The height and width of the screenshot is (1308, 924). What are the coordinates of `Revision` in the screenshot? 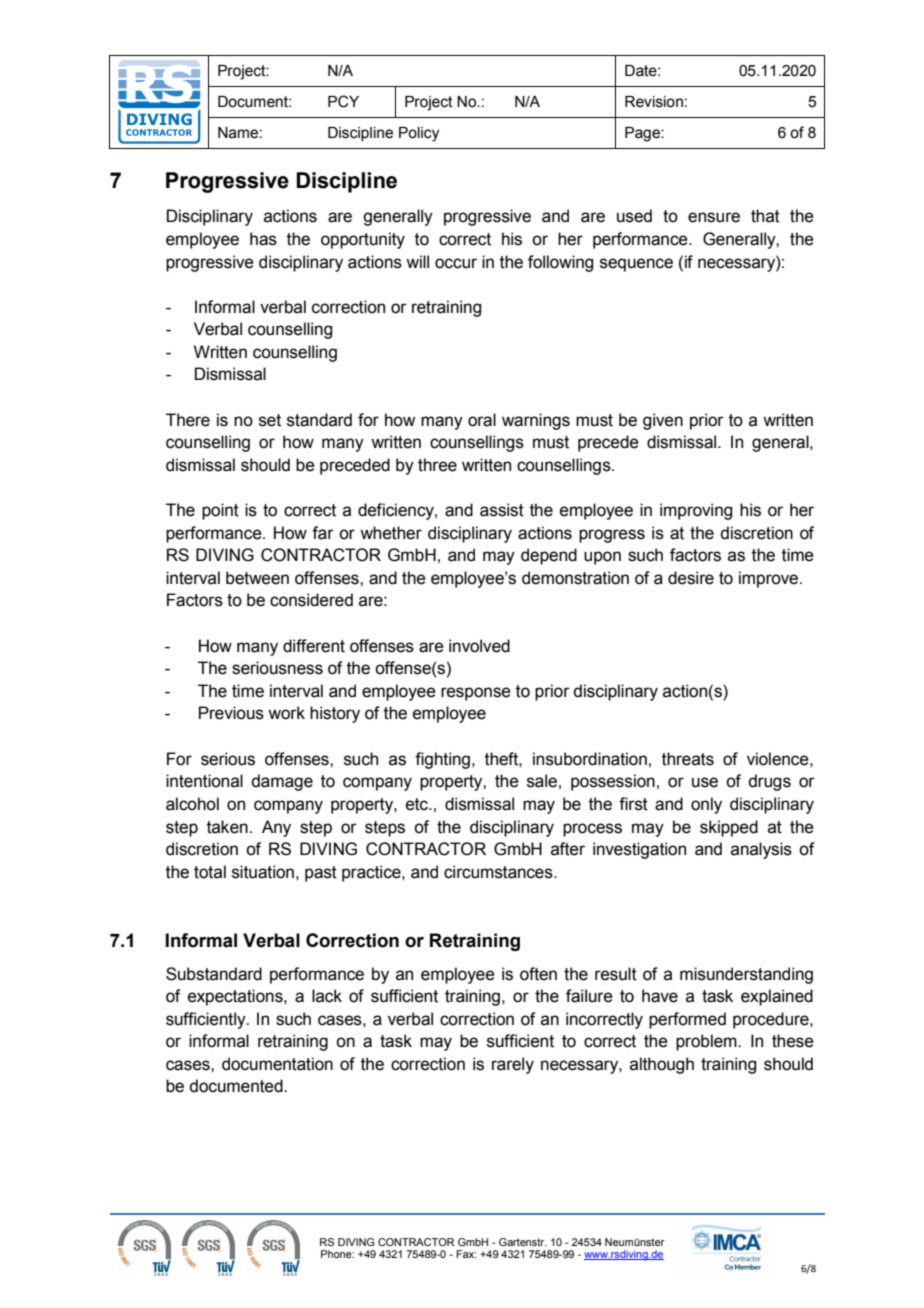 It's located at (654, 102).
